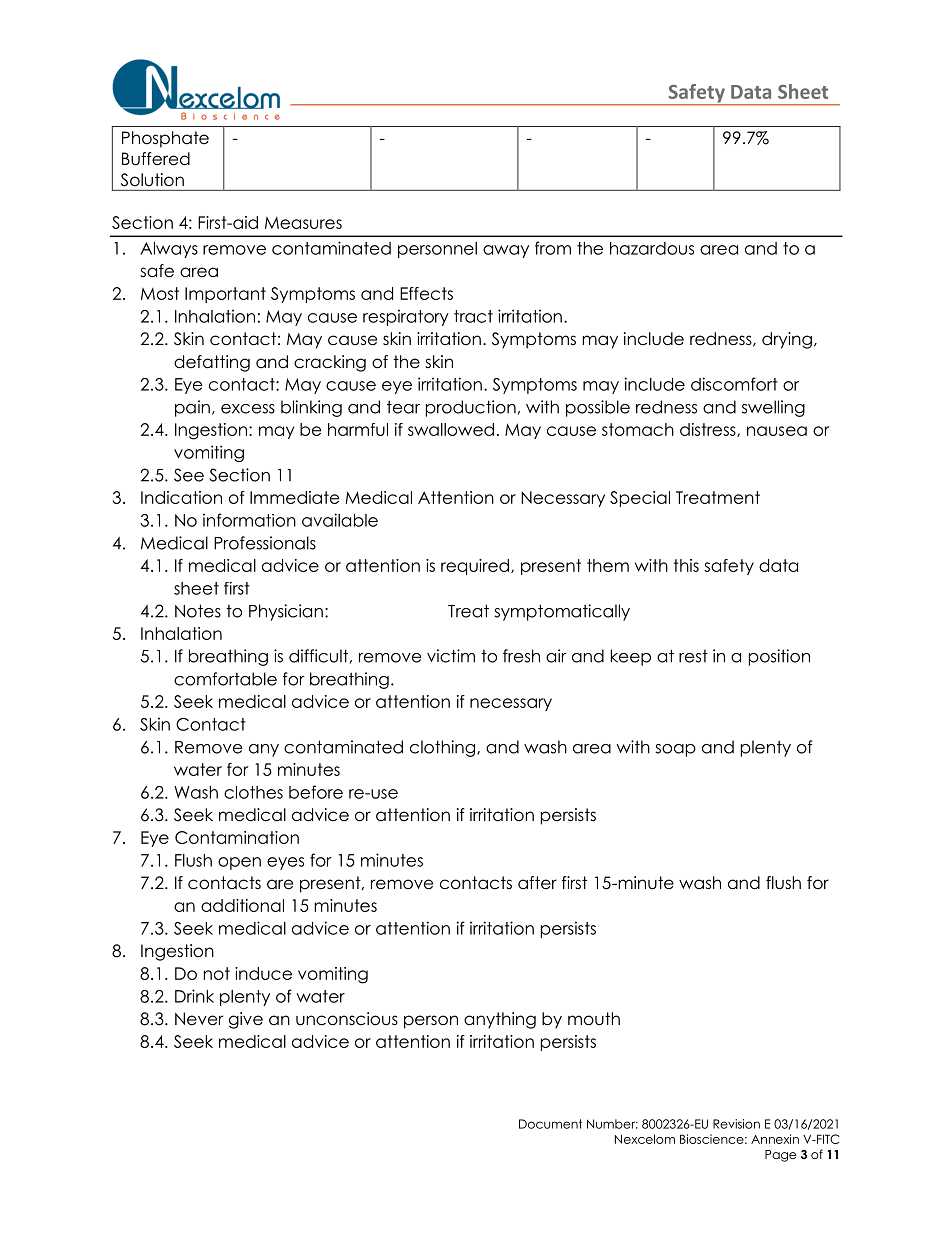 Image resolution: width=952 pixels, height=1233 pixels. What do you see at coordinates (506, 251) in the image?
I see `away` at bounding box center [506, 251].
